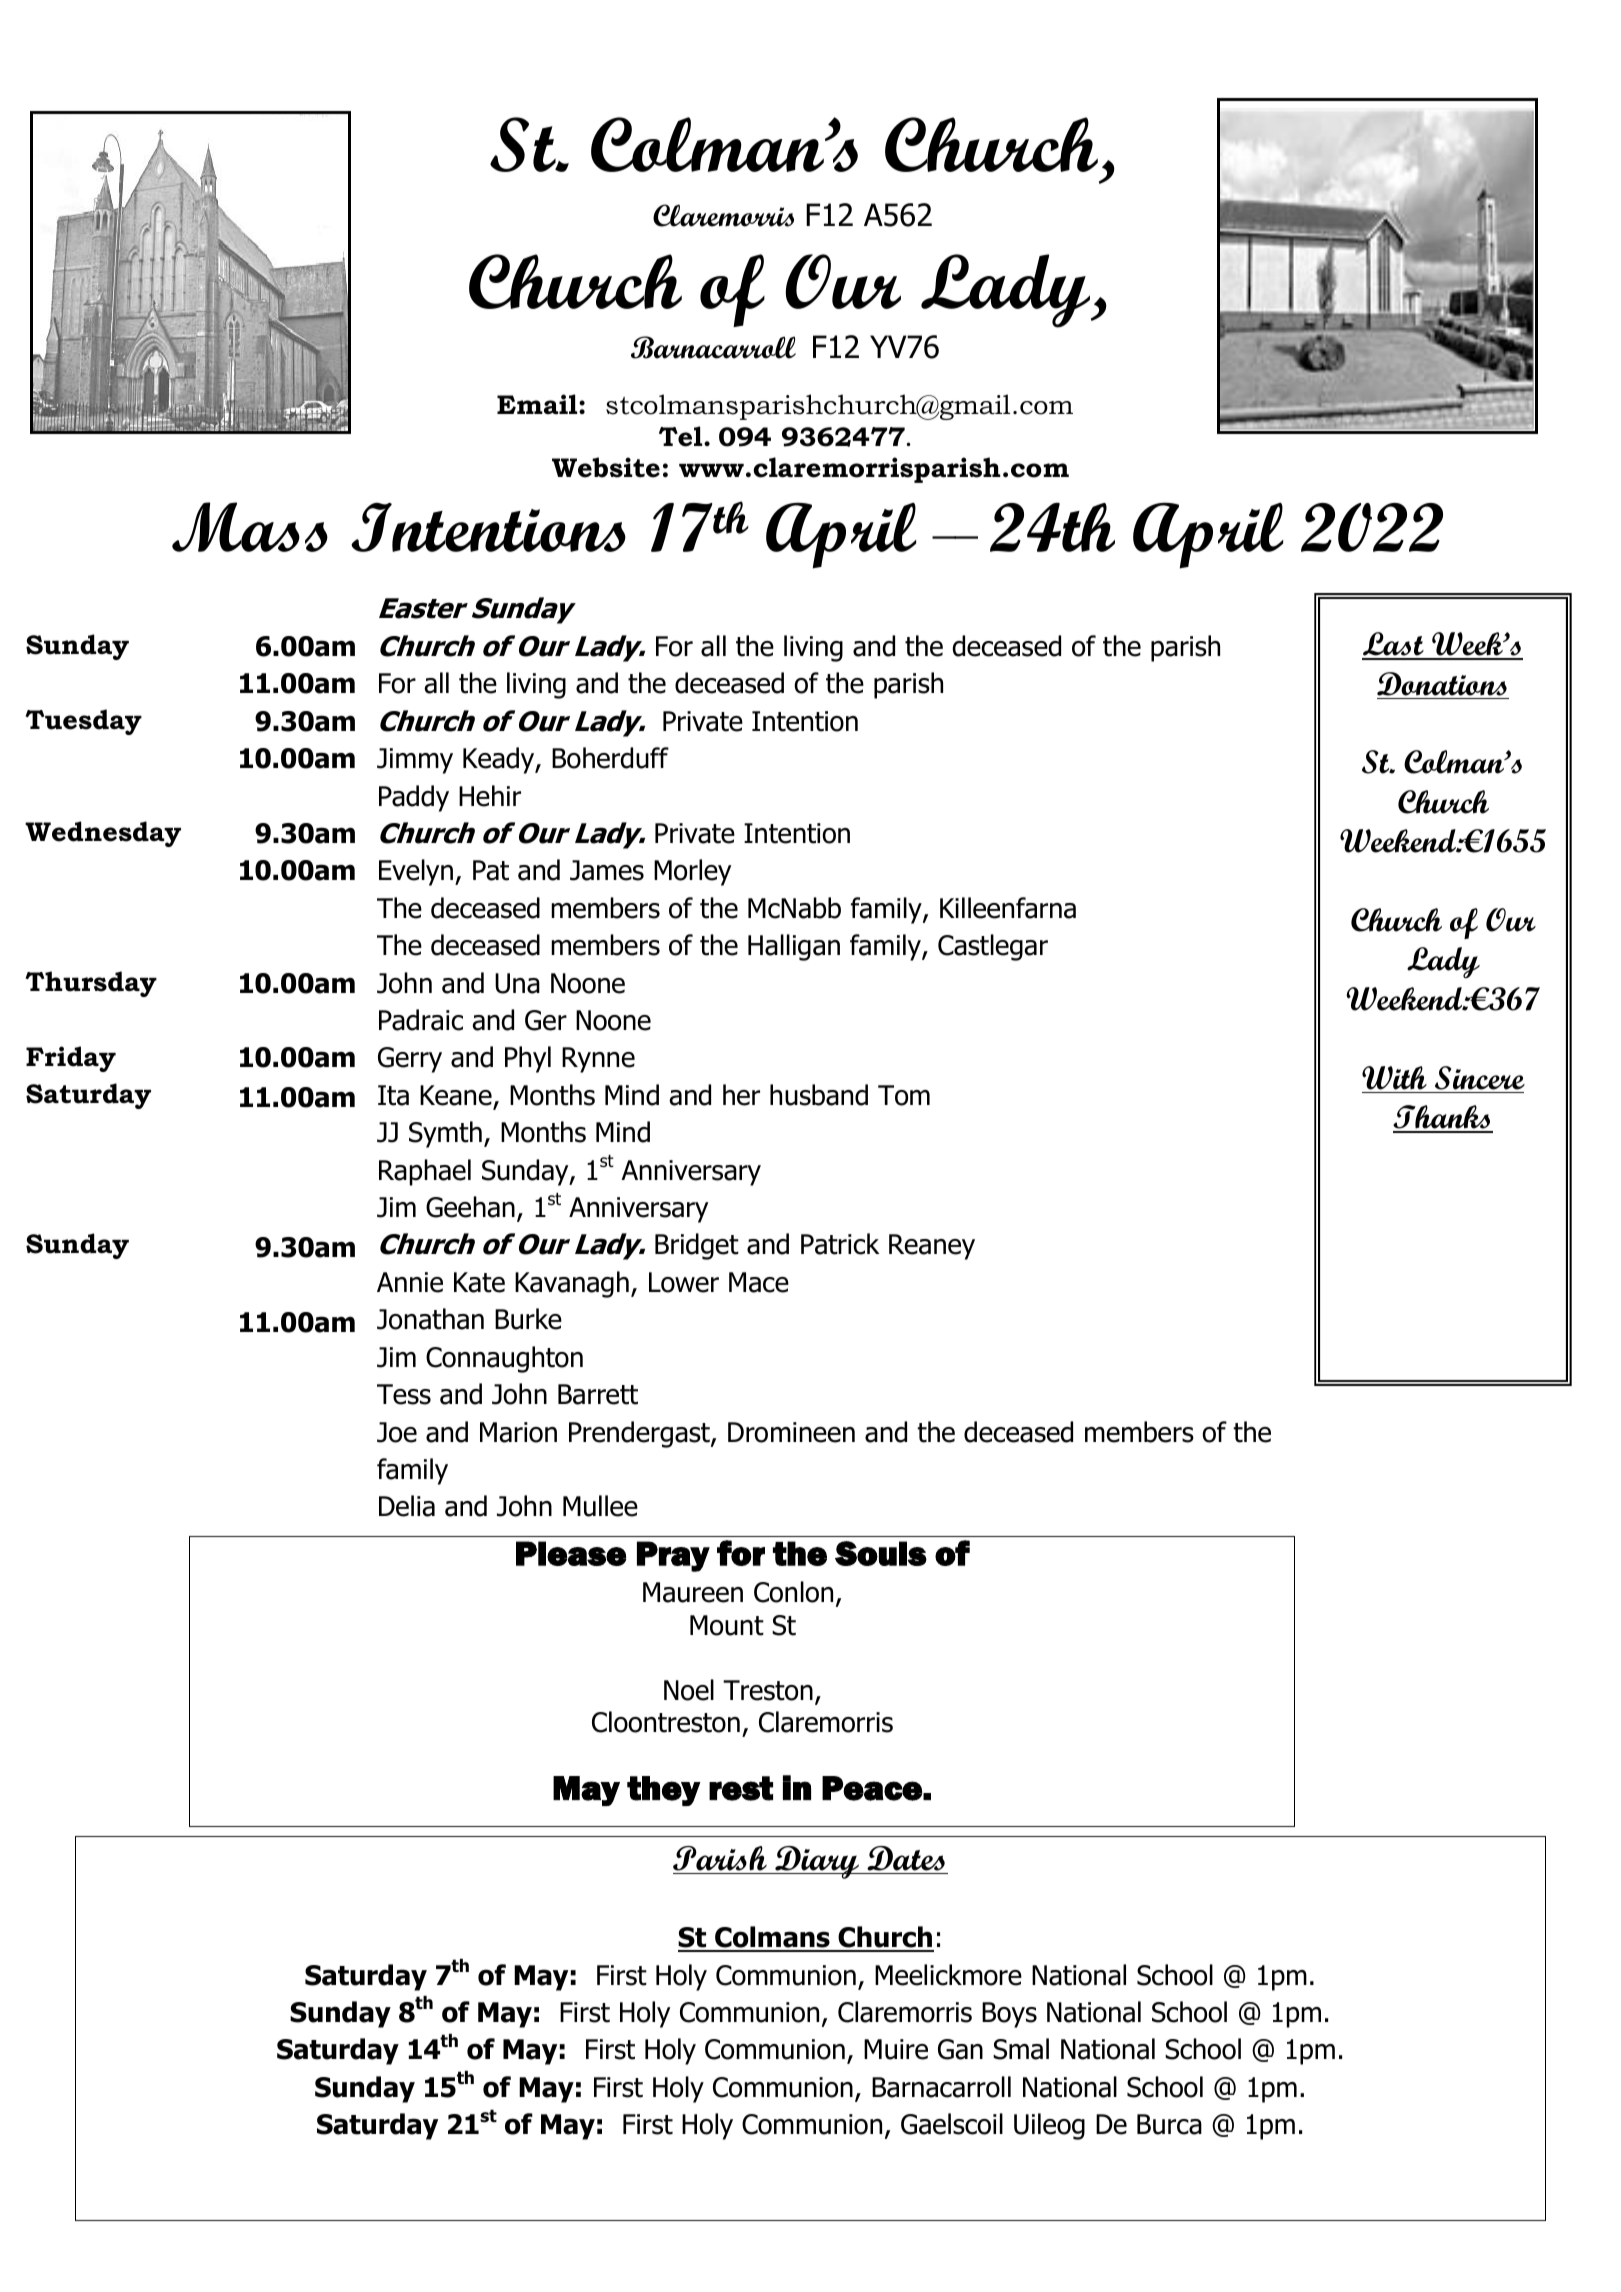 The image size is (1621, 2292). What do you see at coordinates (1394, 1078) in the screenshot?
I see `With` at bounding box center [1394, 1078].
